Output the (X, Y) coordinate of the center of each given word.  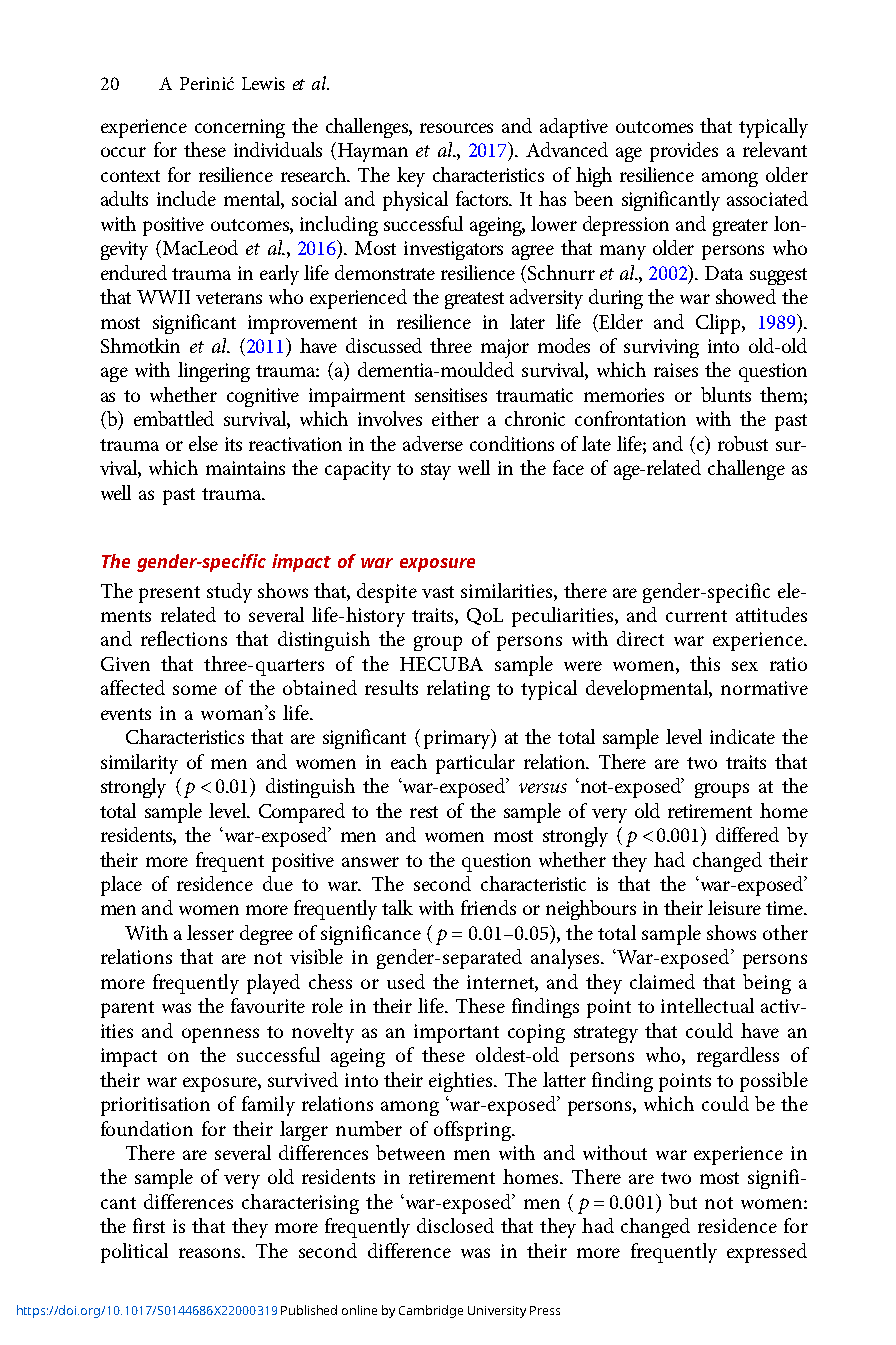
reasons (211, 1253)
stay (436, 471)
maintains (245, 468)
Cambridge (431, 1311)
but (683, 1201)
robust (743, 443)
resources (456, 128)
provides (684, 152)
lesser (210, 932)
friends (488, 907)
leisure (734, 907)
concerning (240, 128)
